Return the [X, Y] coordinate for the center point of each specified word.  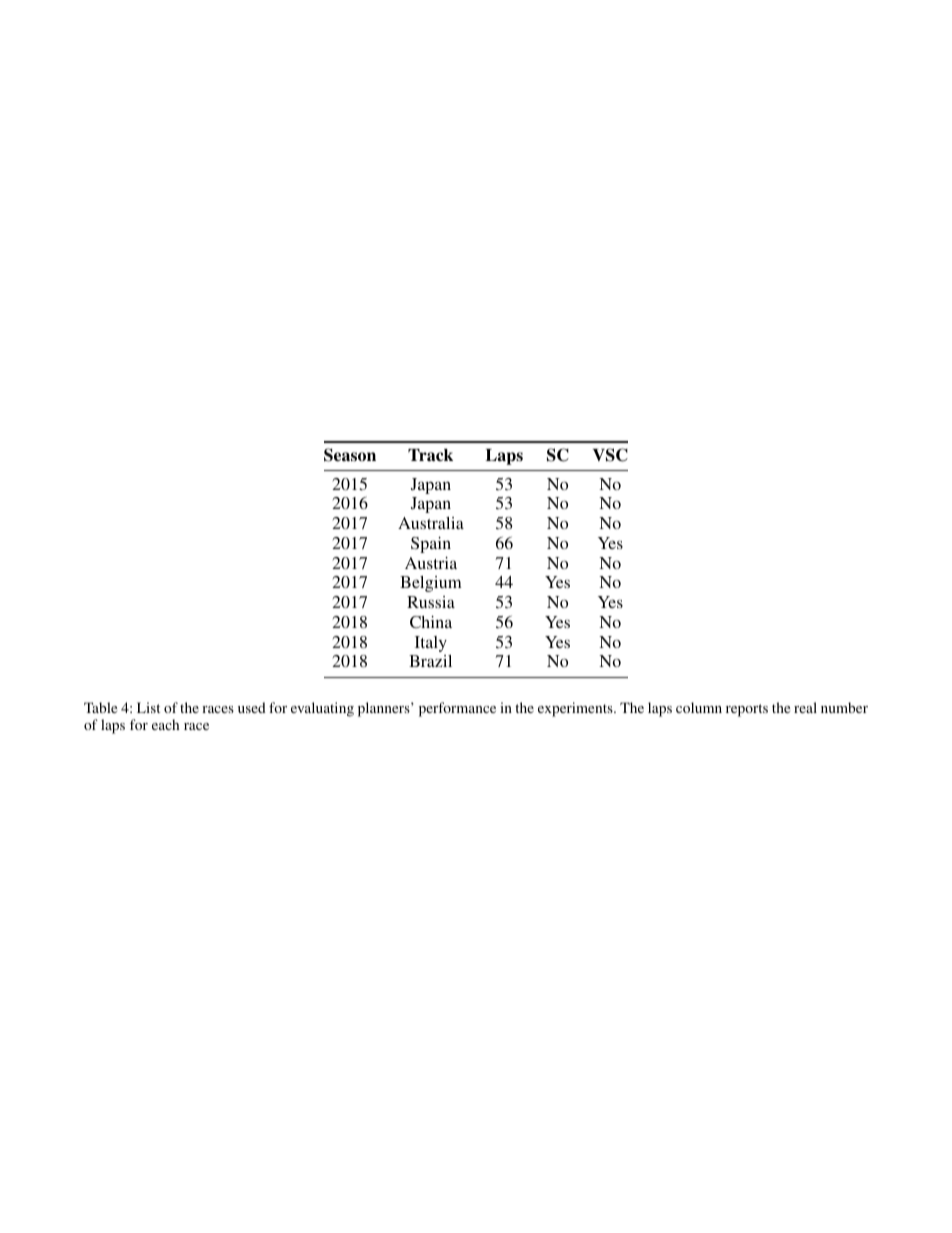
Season [350, 455]
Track [430, 455]
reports [747, 710]
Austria [431, 563]
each [165, 724]
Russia [431, 602]
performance [457, 709]
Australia [431, 523]
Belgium [431, 584]
